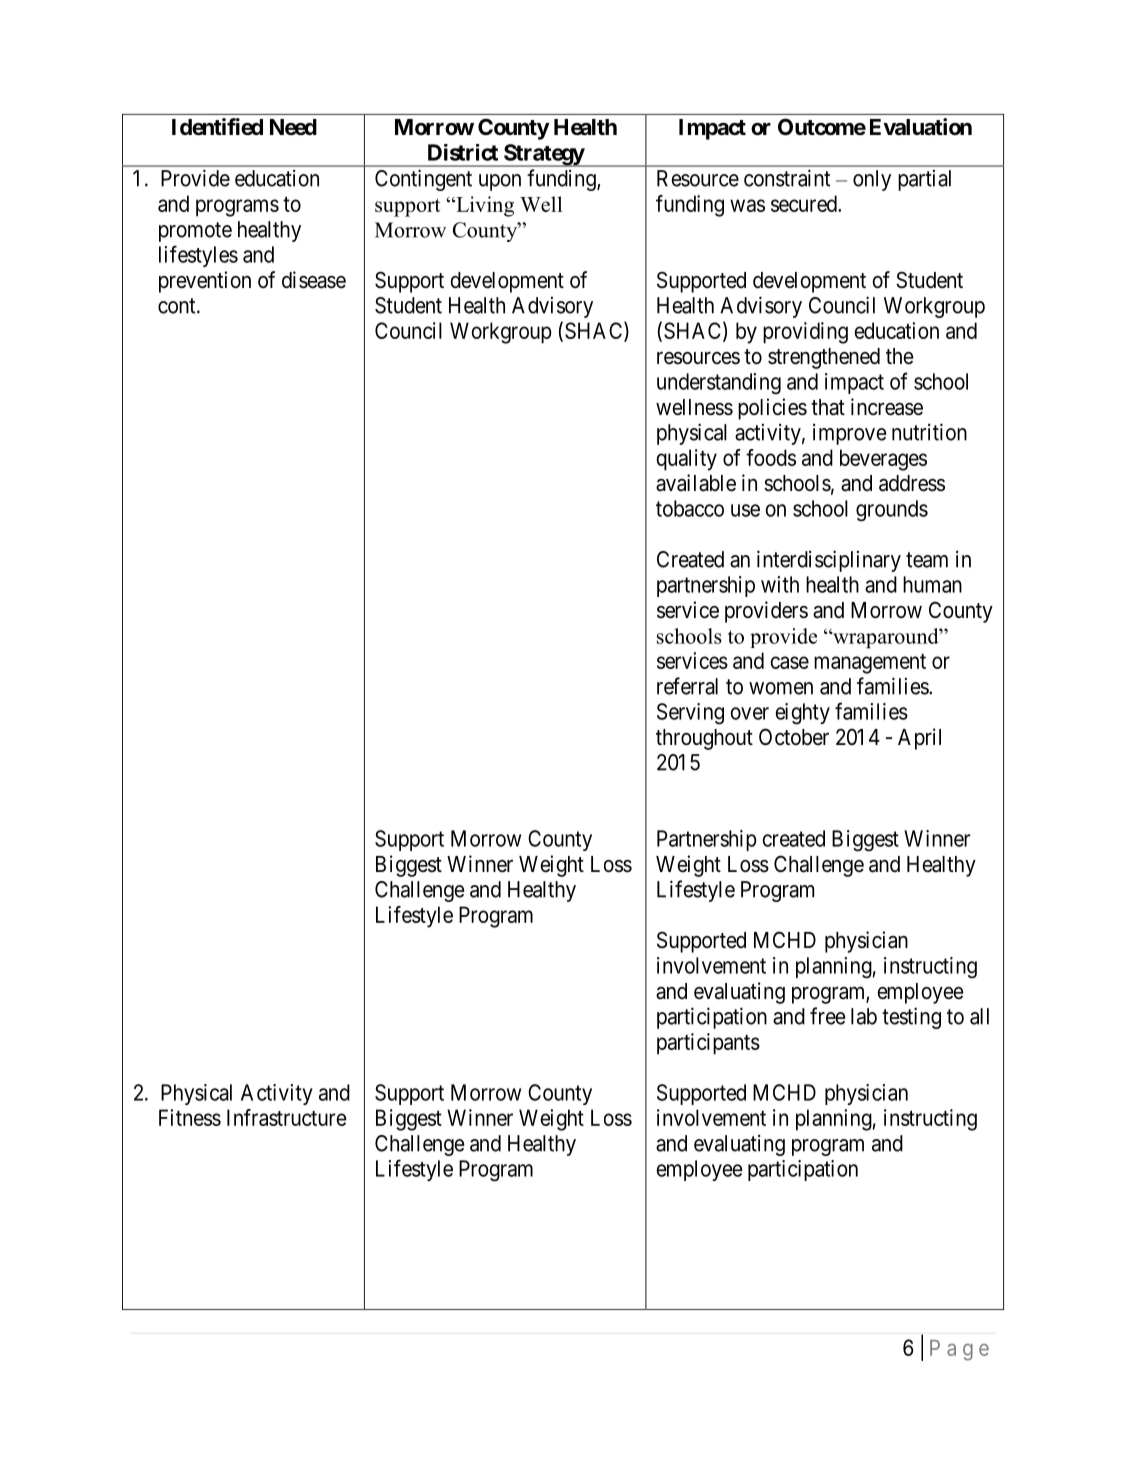 The width and height of the screenshot is (1126, 1457). I want to click on Need, so click(293, 127).
